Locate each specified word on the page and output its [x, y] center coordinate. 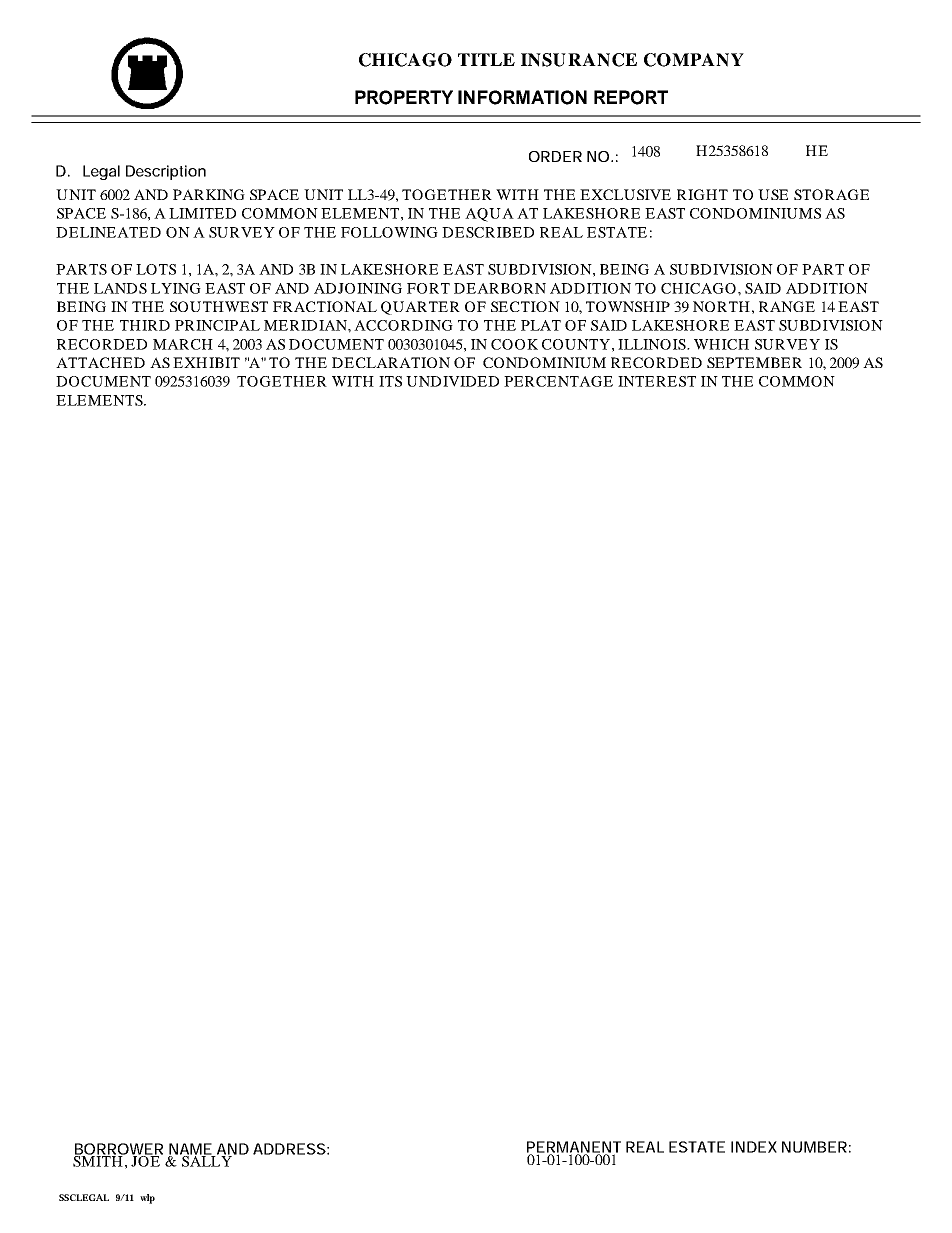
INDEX [754, 1147]
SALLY [206, 1160]
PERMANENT [574, 1148]
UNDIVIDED [452, 381]
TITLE [486, 59]
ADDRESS [289, 1149]
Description [166, 172]
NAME [191, 1150]
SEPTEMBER [754, 362]
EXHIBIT [206, 362]
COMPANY [694, 60]
